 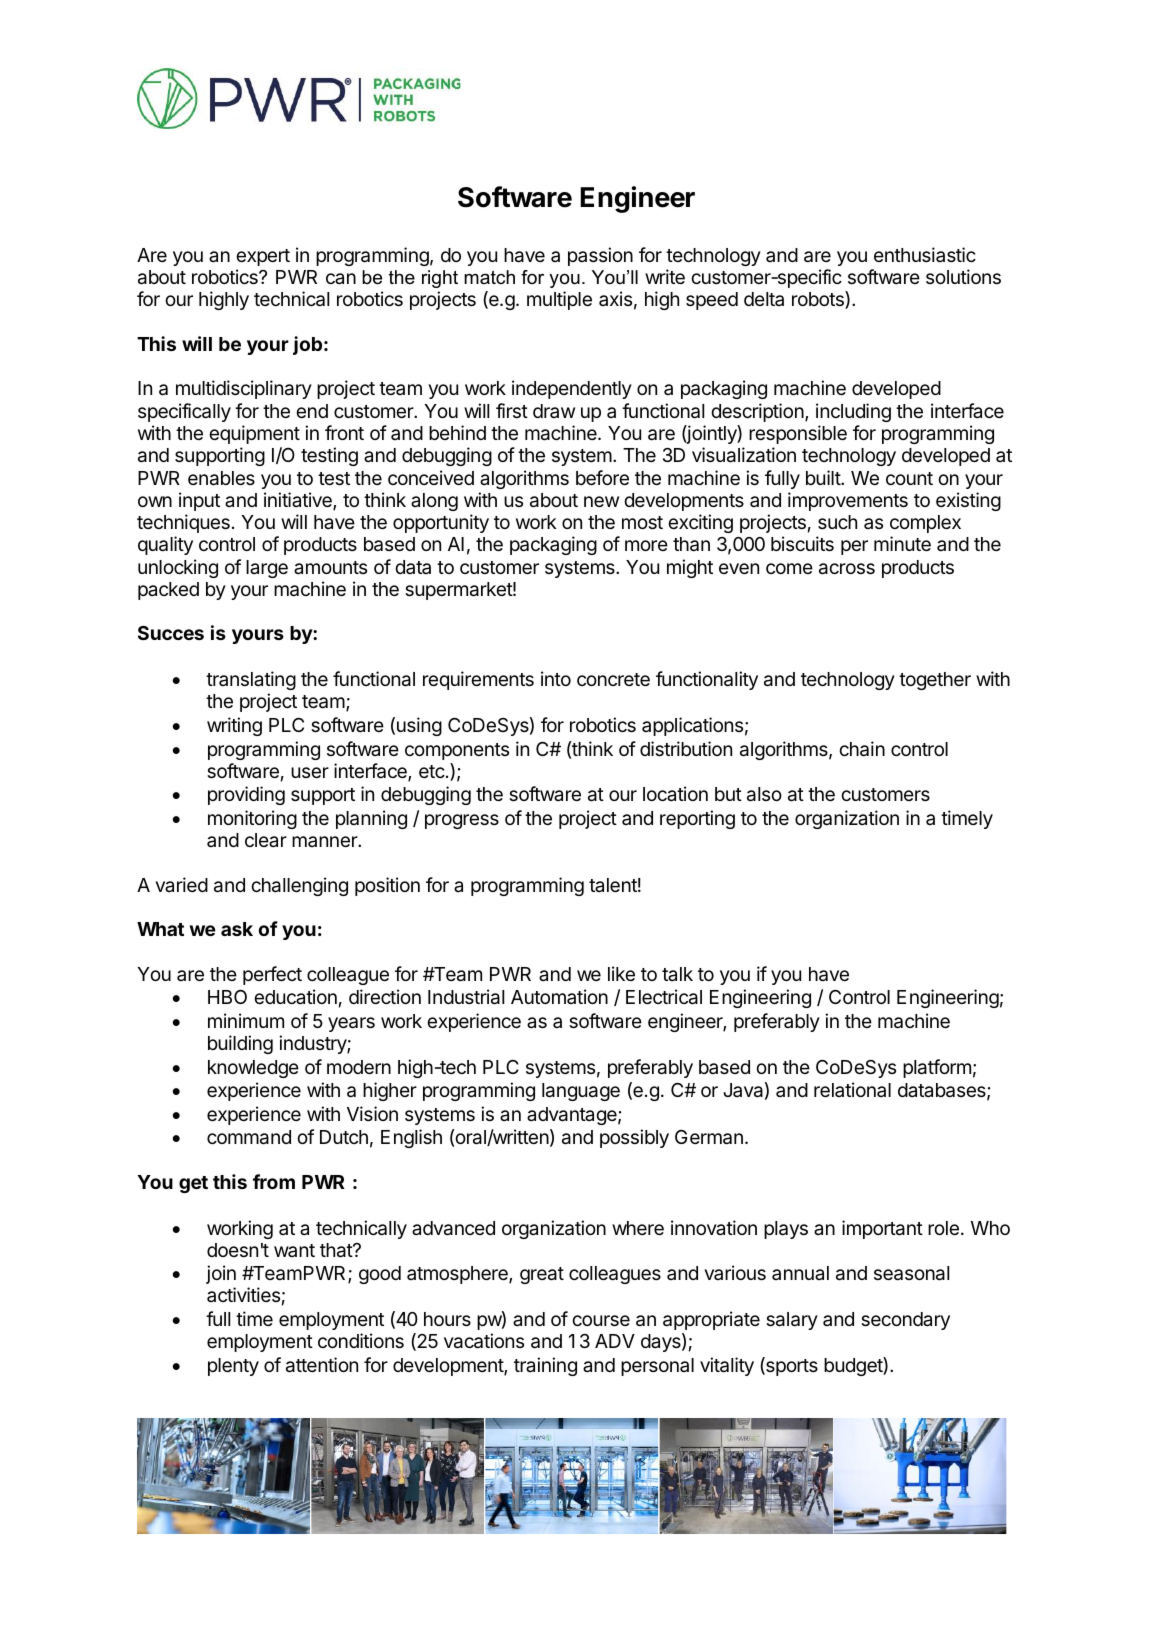 What do you see at coordinates (252, 819) in the page?
I see `monitoring` at bounding box center [252, 819].
